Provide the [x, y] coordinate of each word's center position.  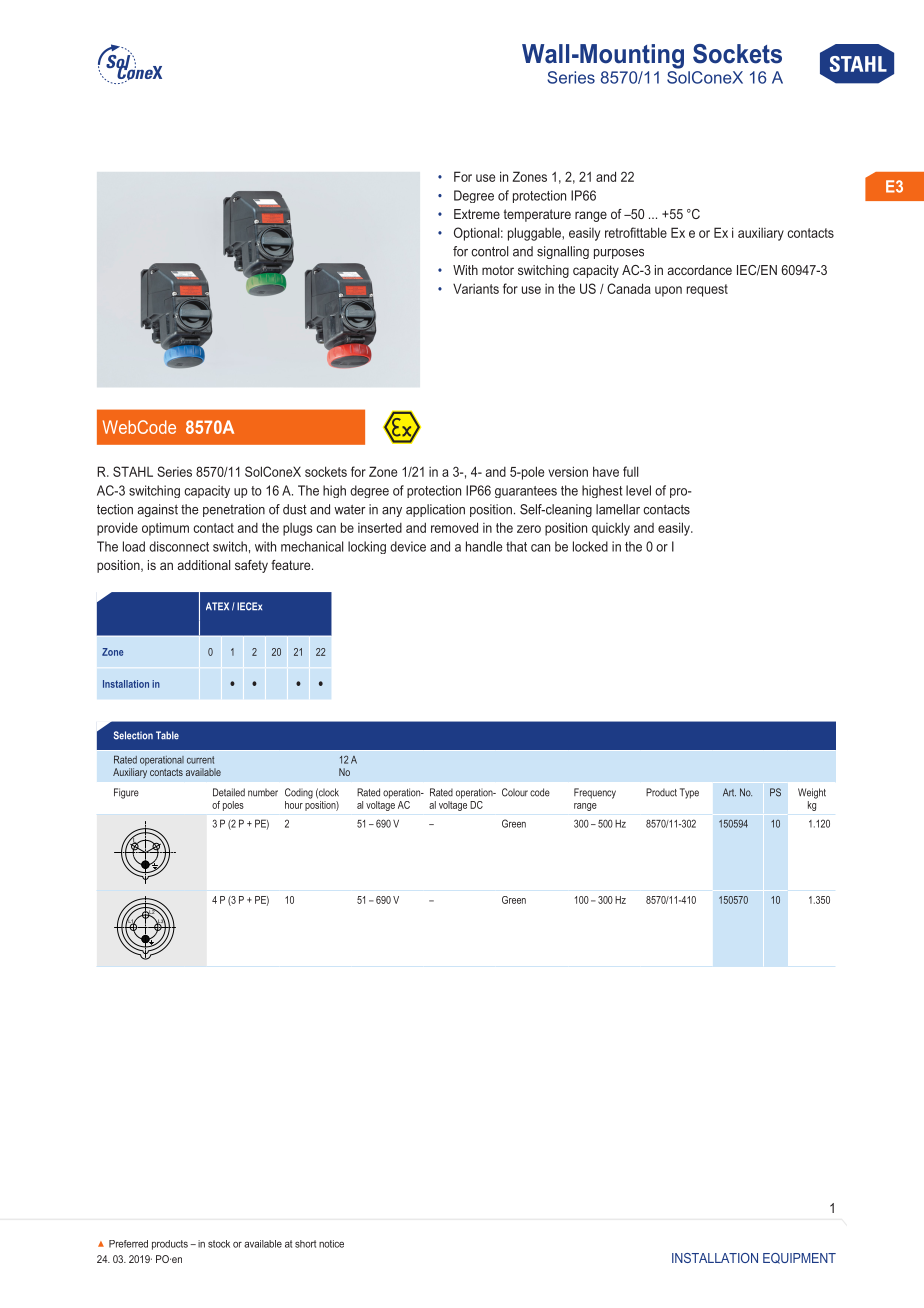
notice [331, 1244]
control [489, 251]
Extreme [477, 214]
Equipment [799, 1258]
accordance [700, 270]
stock [219, 1244]
